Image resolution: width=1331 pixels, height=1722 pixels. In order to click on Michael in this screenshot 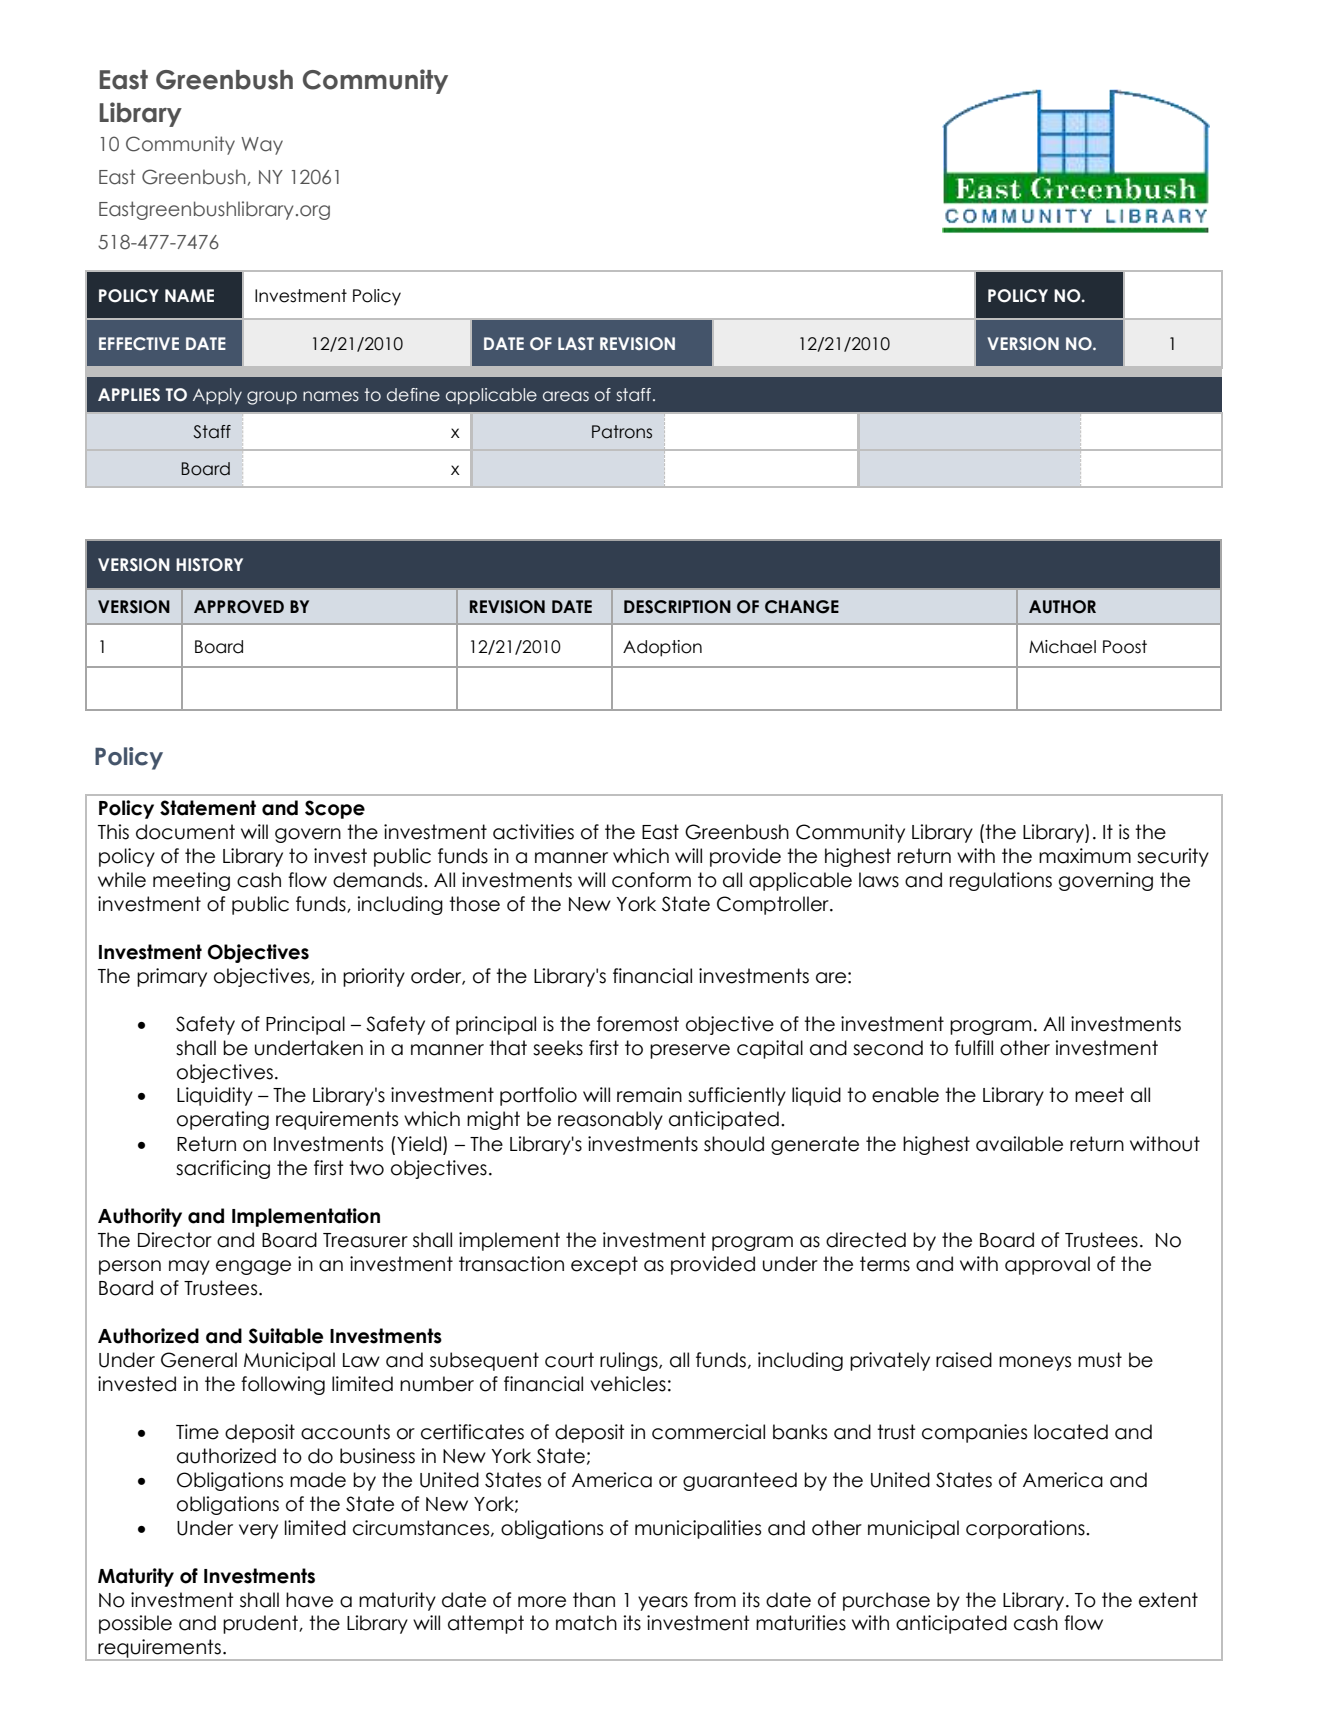, I will do `click(1062, 647)`.
